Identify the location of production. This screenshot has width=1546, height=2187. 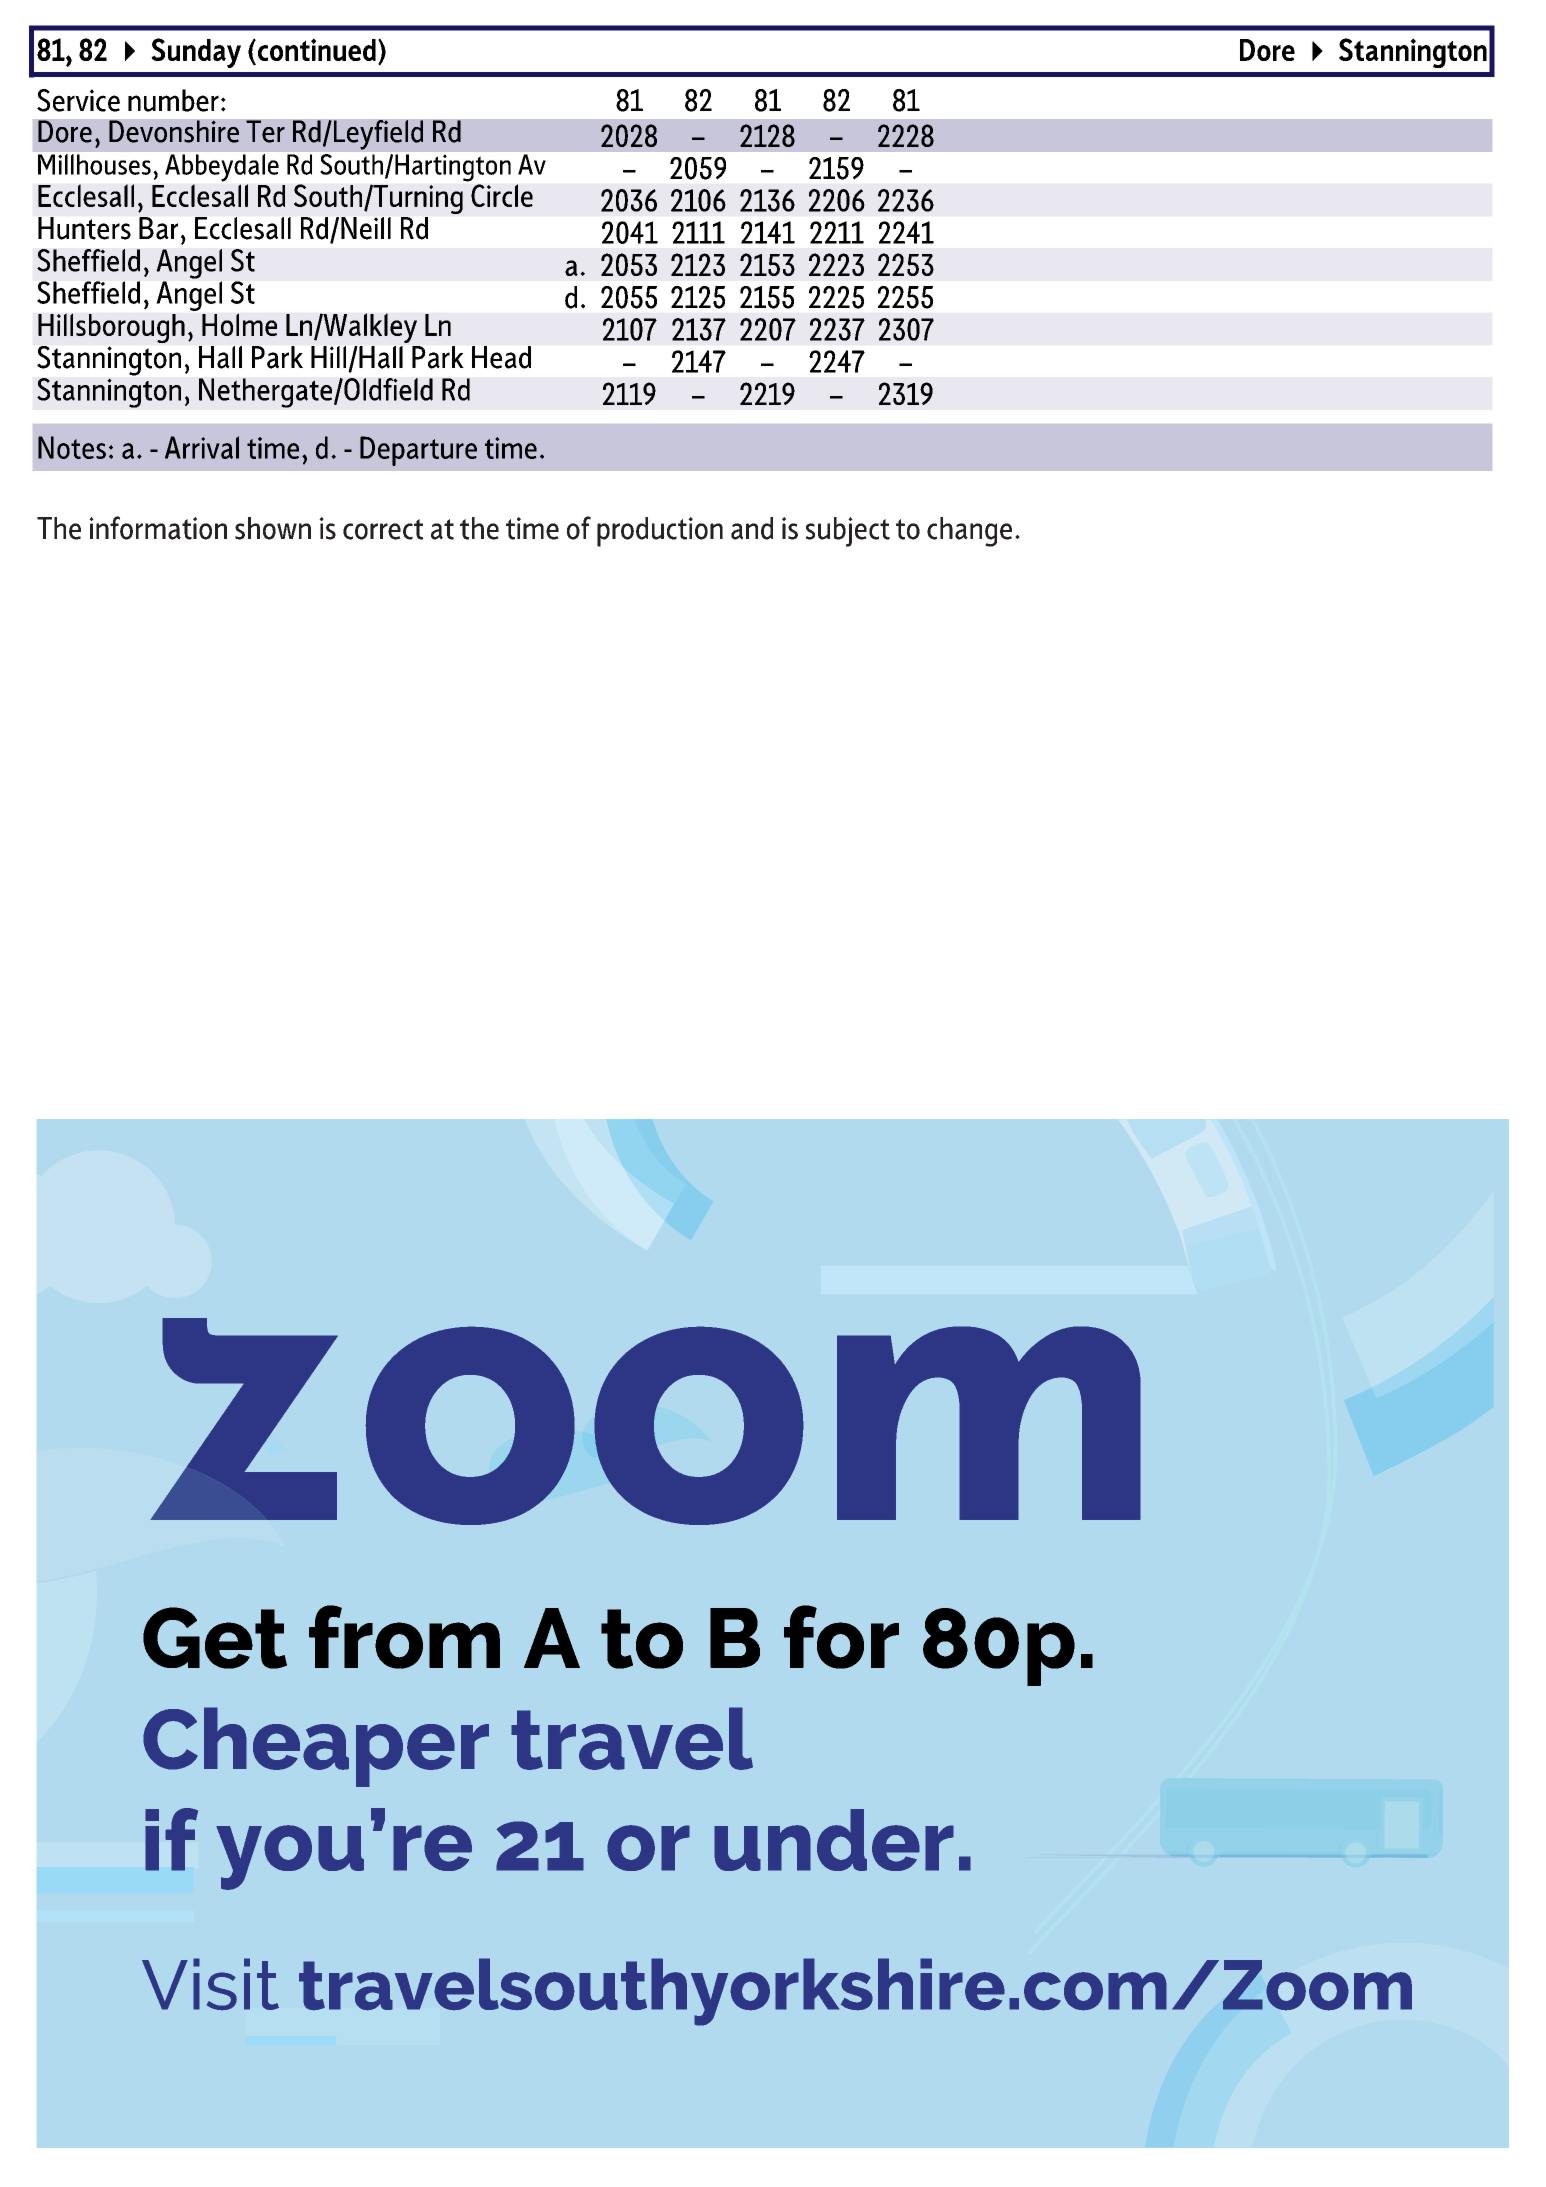
(660, 532).
